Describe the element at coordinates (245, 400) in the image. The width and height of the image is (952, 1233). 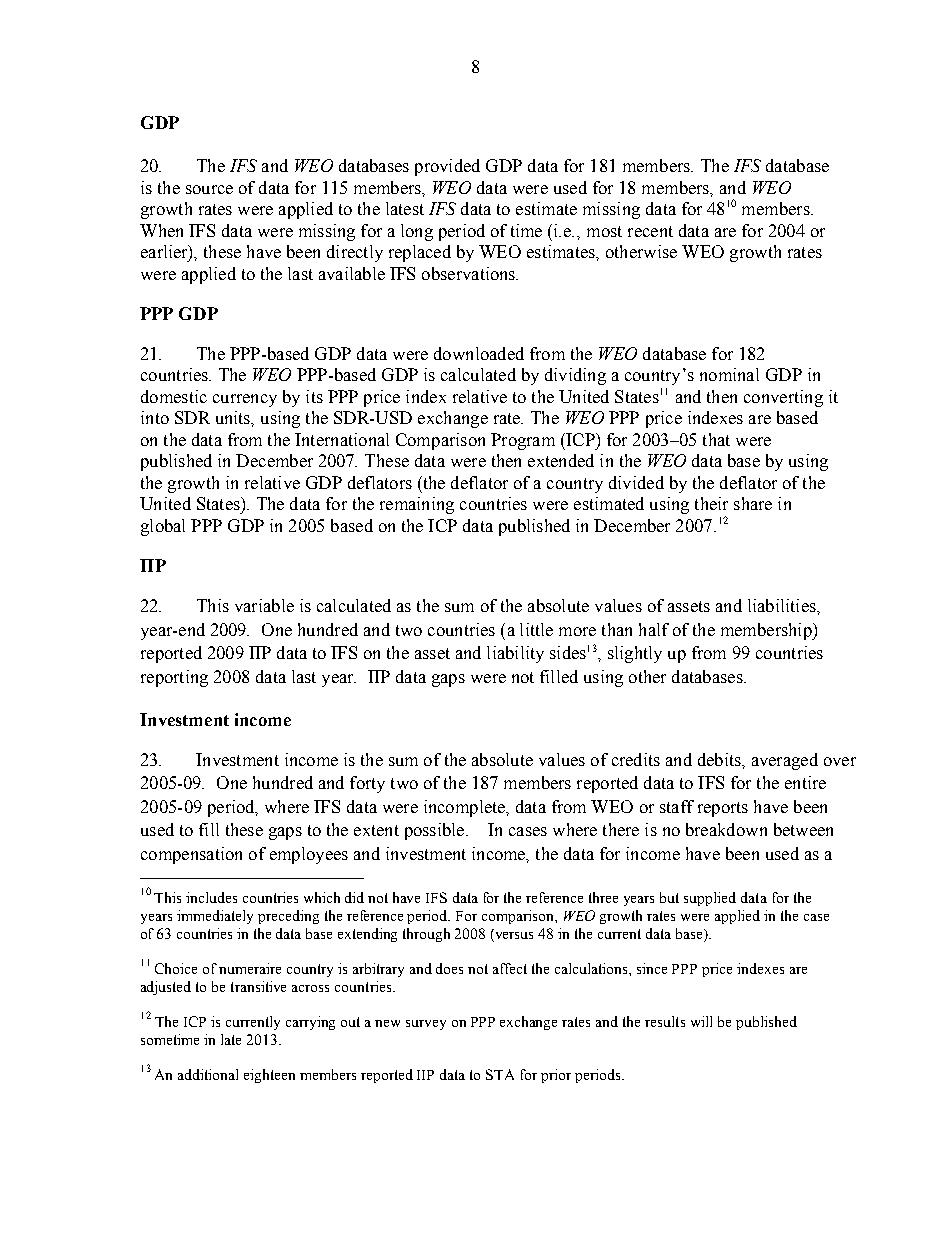
I see `currency` at that location.
